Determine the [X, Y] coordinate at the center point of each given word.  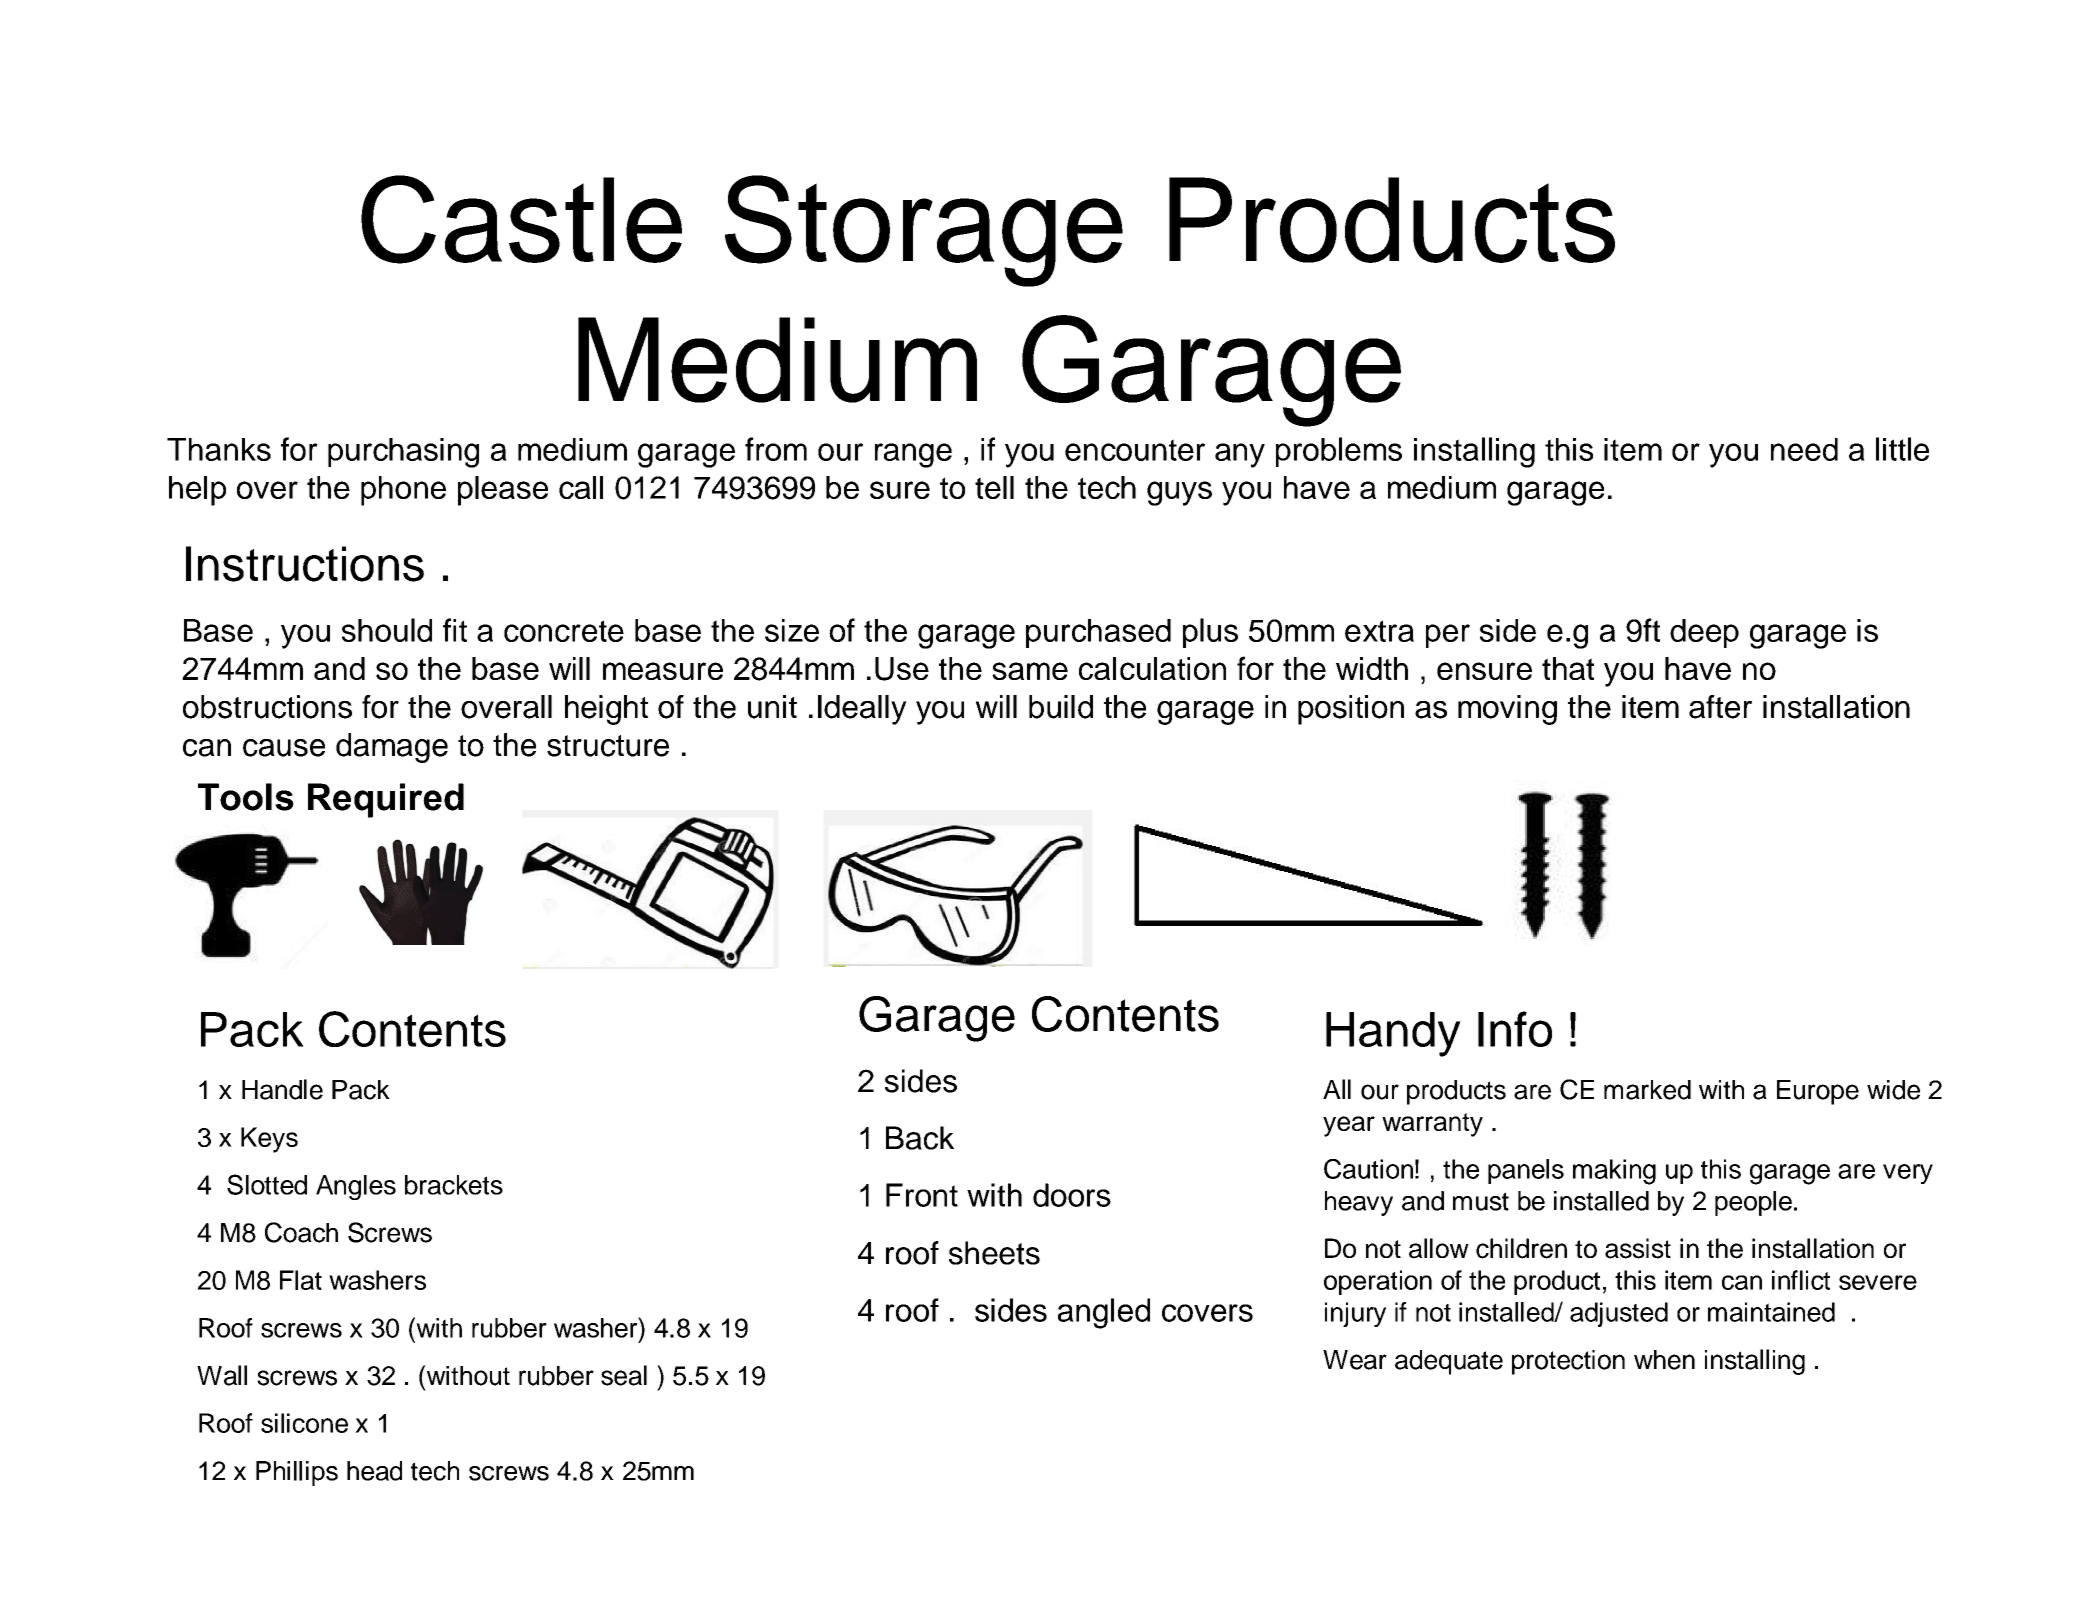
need [1804, 449]
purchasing [403, 453]
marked [1647, 1090]
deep [1704, 633]
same [1030, 671]
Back [920, 1138]
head [374, 1471]
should [387, 630]
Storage [924, 231]
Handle [282, 1089]
